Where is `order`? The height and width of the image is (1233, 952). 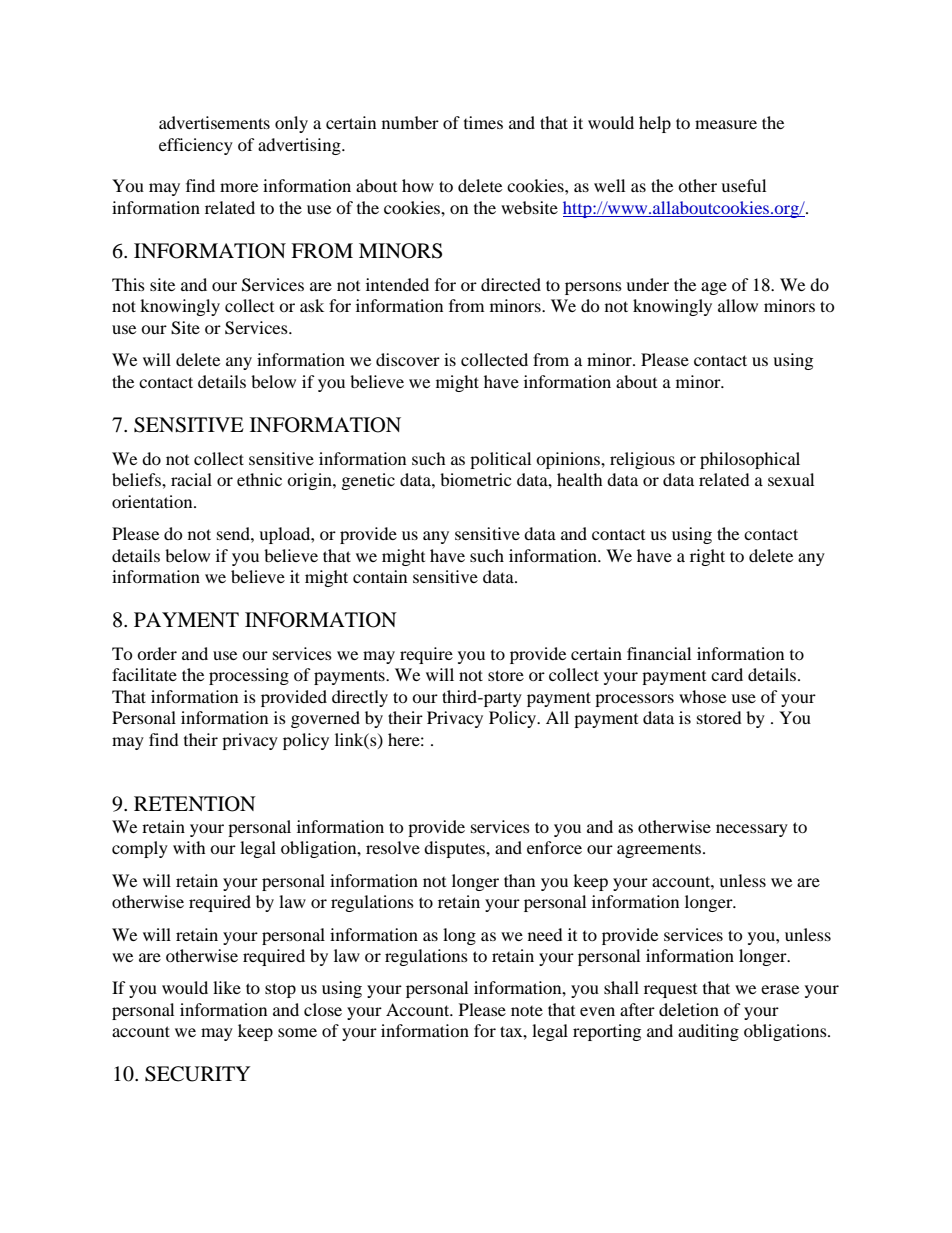 order is located at coordinates (157, 653).
